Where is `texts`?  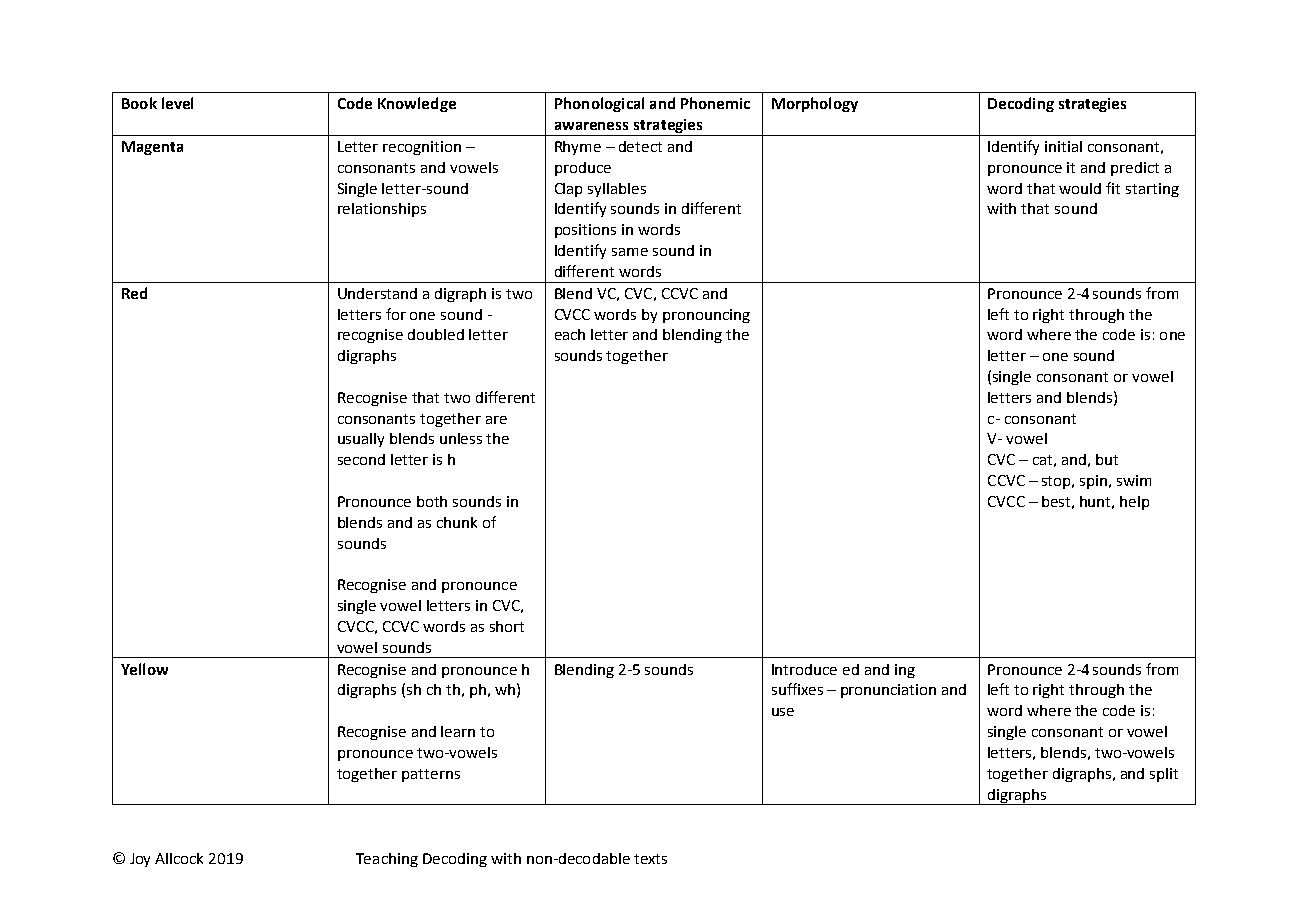
texts is located at coordinates (650, 859).
